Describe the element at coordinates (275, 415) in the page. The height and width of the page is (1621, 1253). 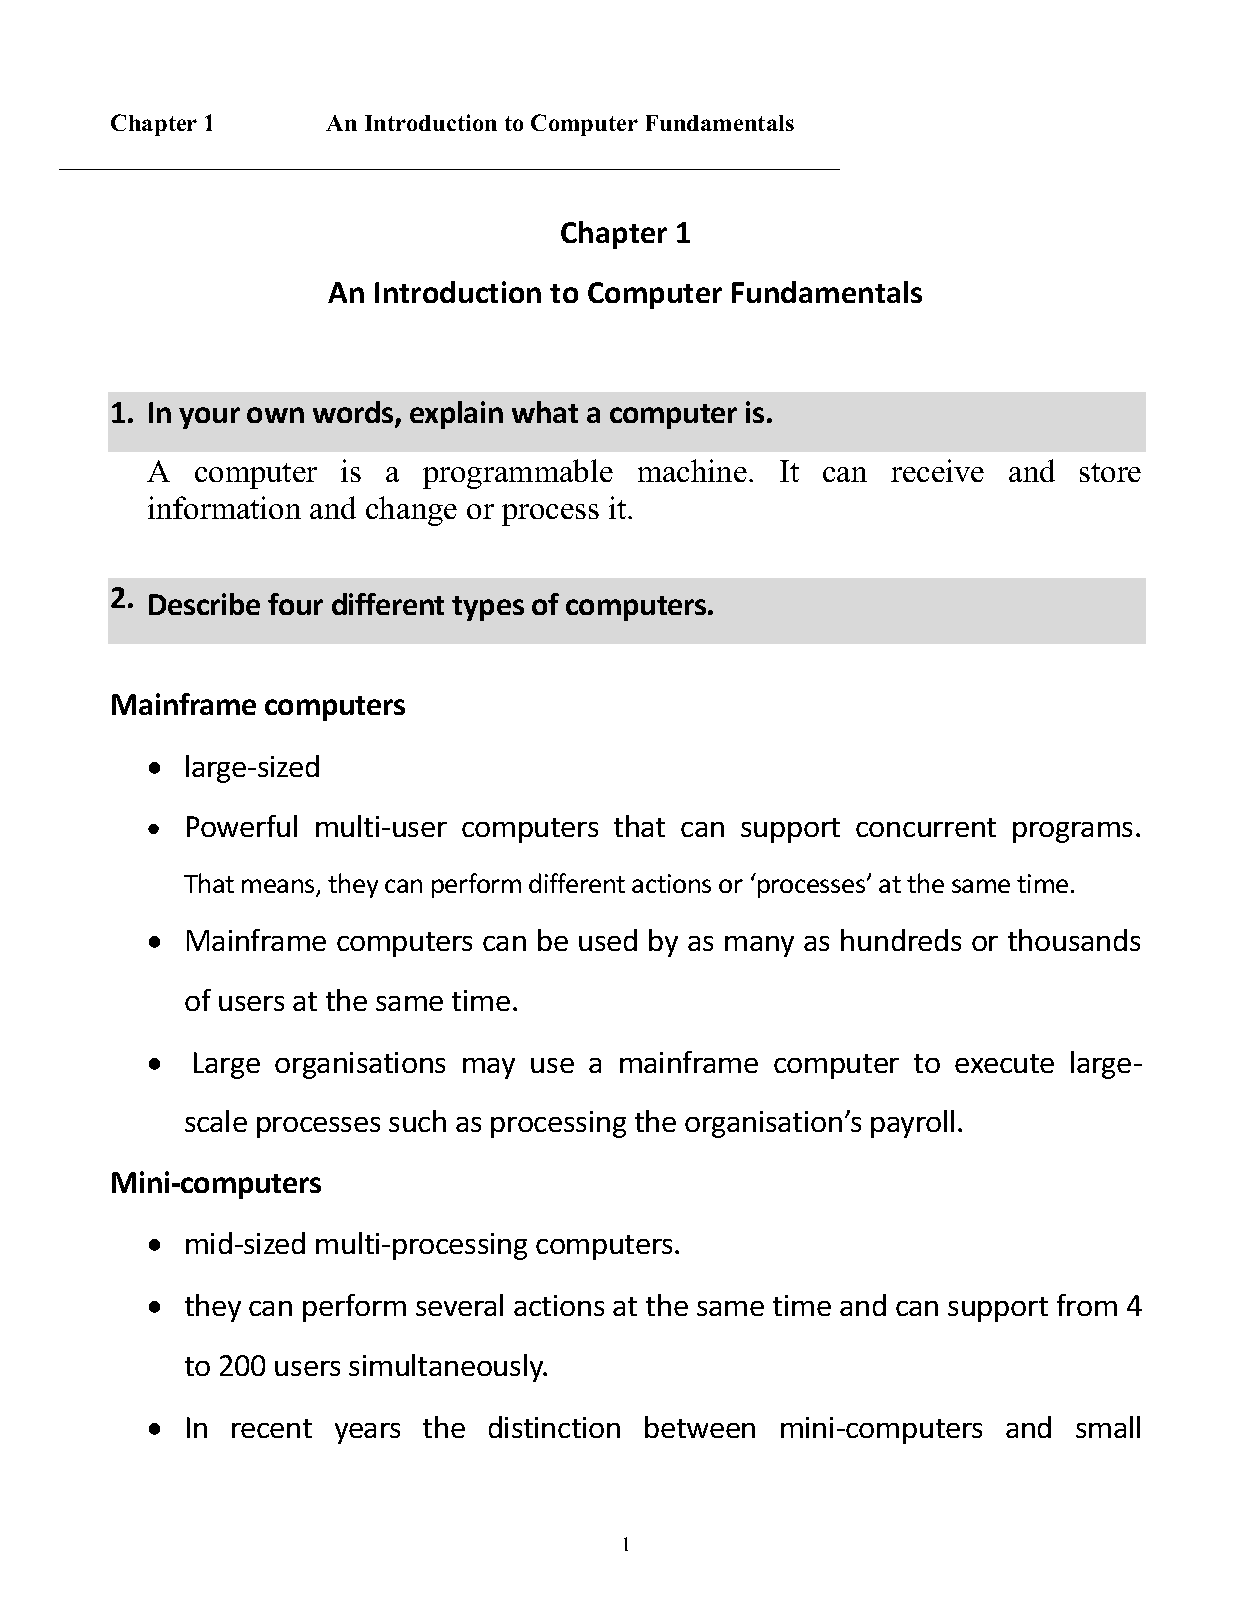
I see `own` at that location.
